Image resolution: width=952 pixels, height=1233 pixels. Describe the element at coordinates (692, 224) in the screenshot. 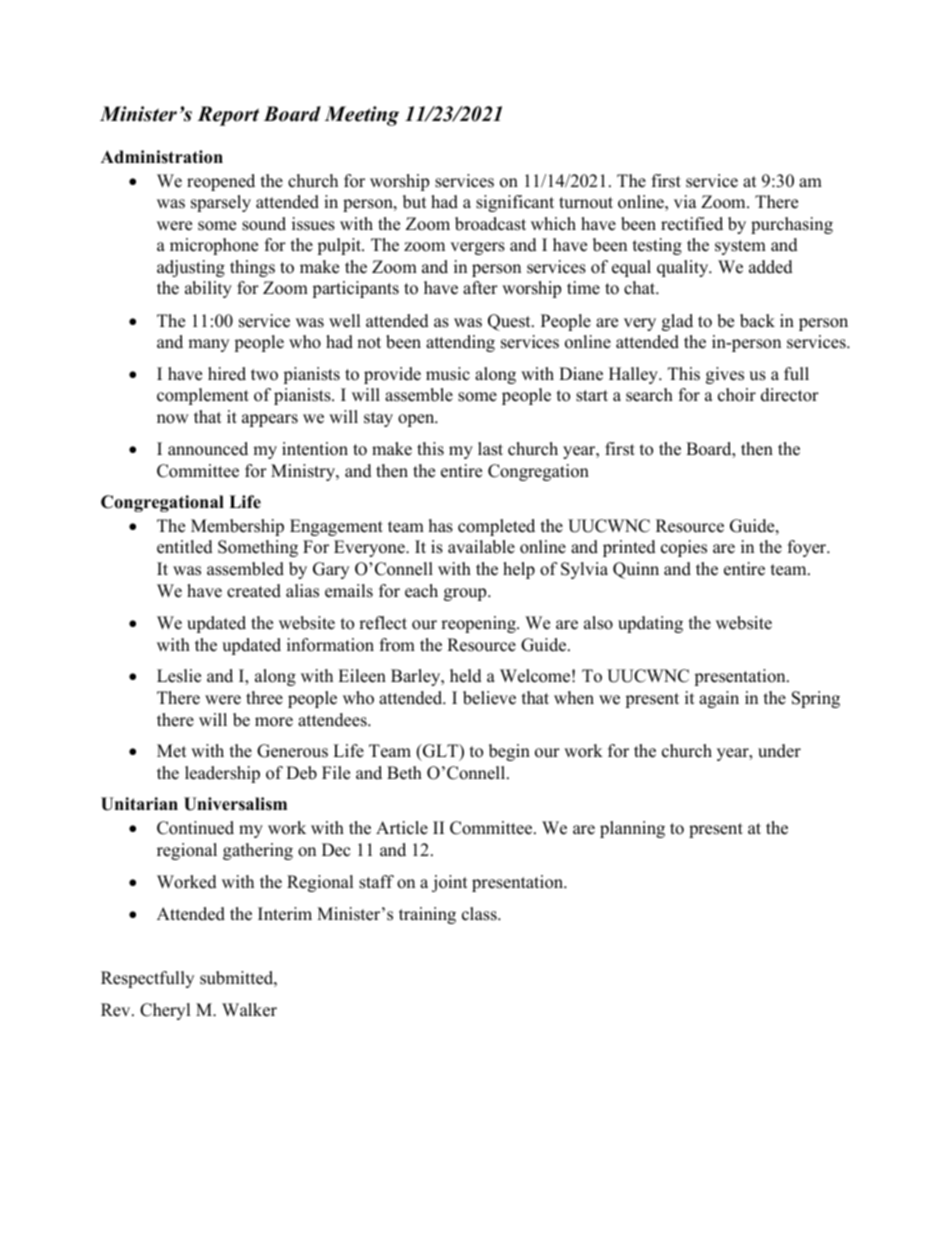

I see `rectified` at that location.
